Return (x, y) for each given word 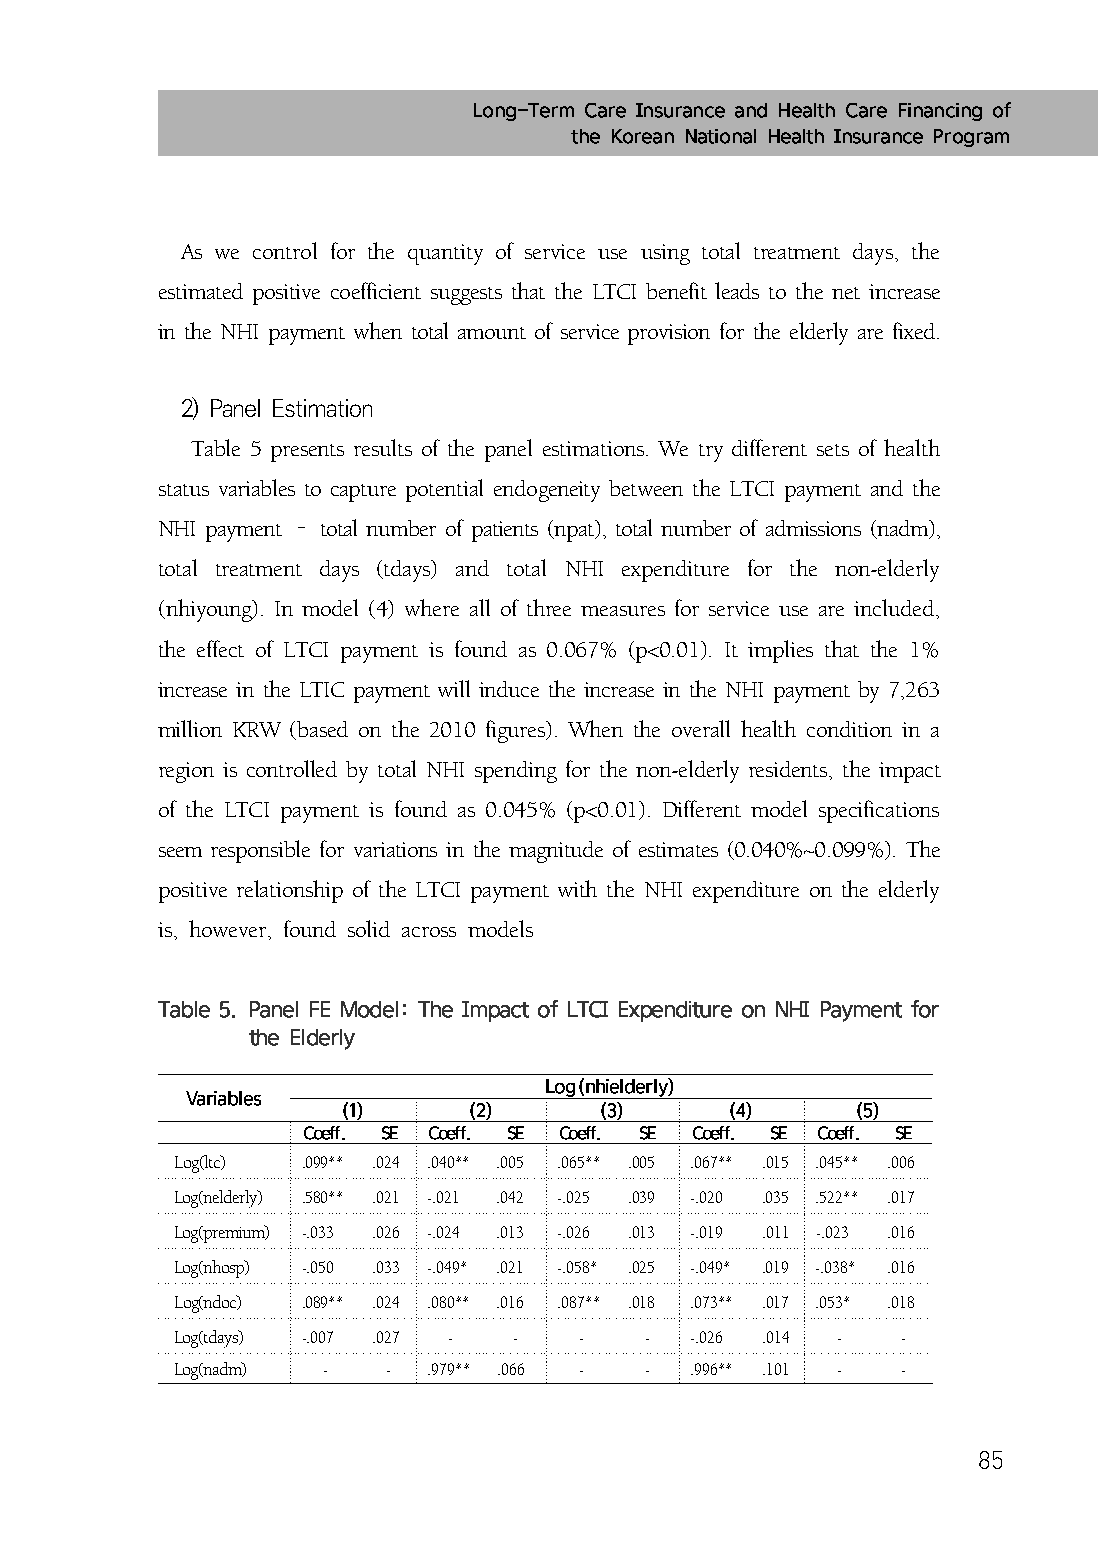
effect (220, 648)
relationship (290, 891)
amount (492, 333)
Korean (643, 136)
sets (833, 450)
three (549, 607)
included (894, 607)
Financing (940, 112)
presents (307, 453)
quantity (445, 254)
